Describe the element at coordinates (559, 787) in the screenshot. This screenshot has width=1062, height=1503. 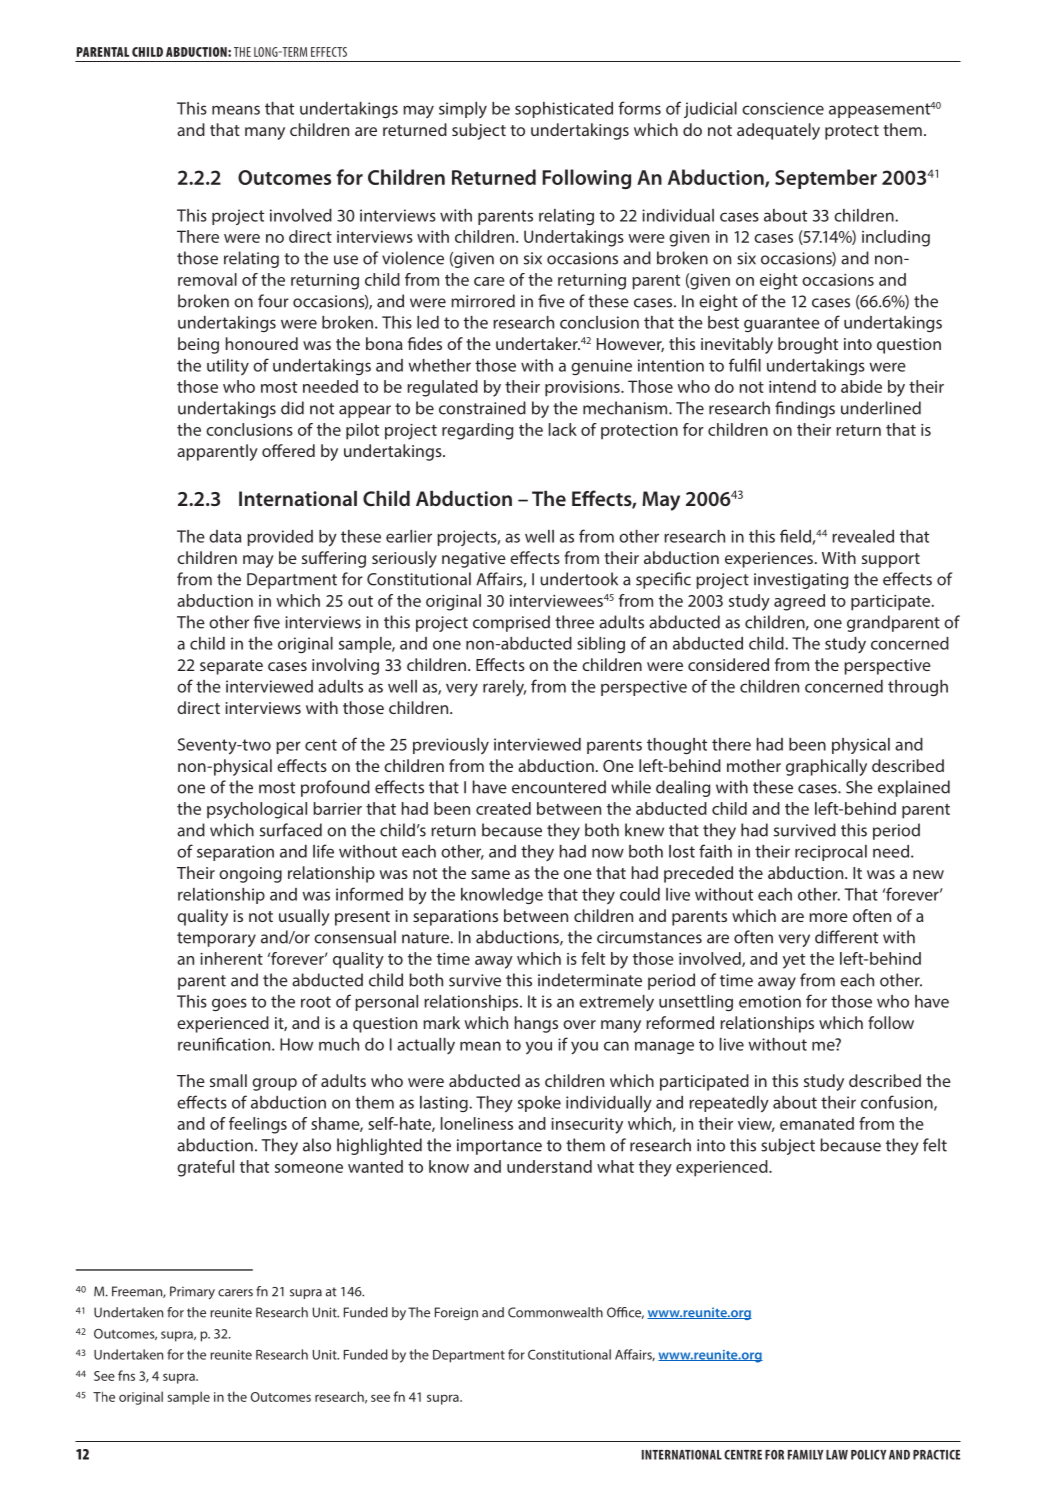
I see `encountered` at that location.
